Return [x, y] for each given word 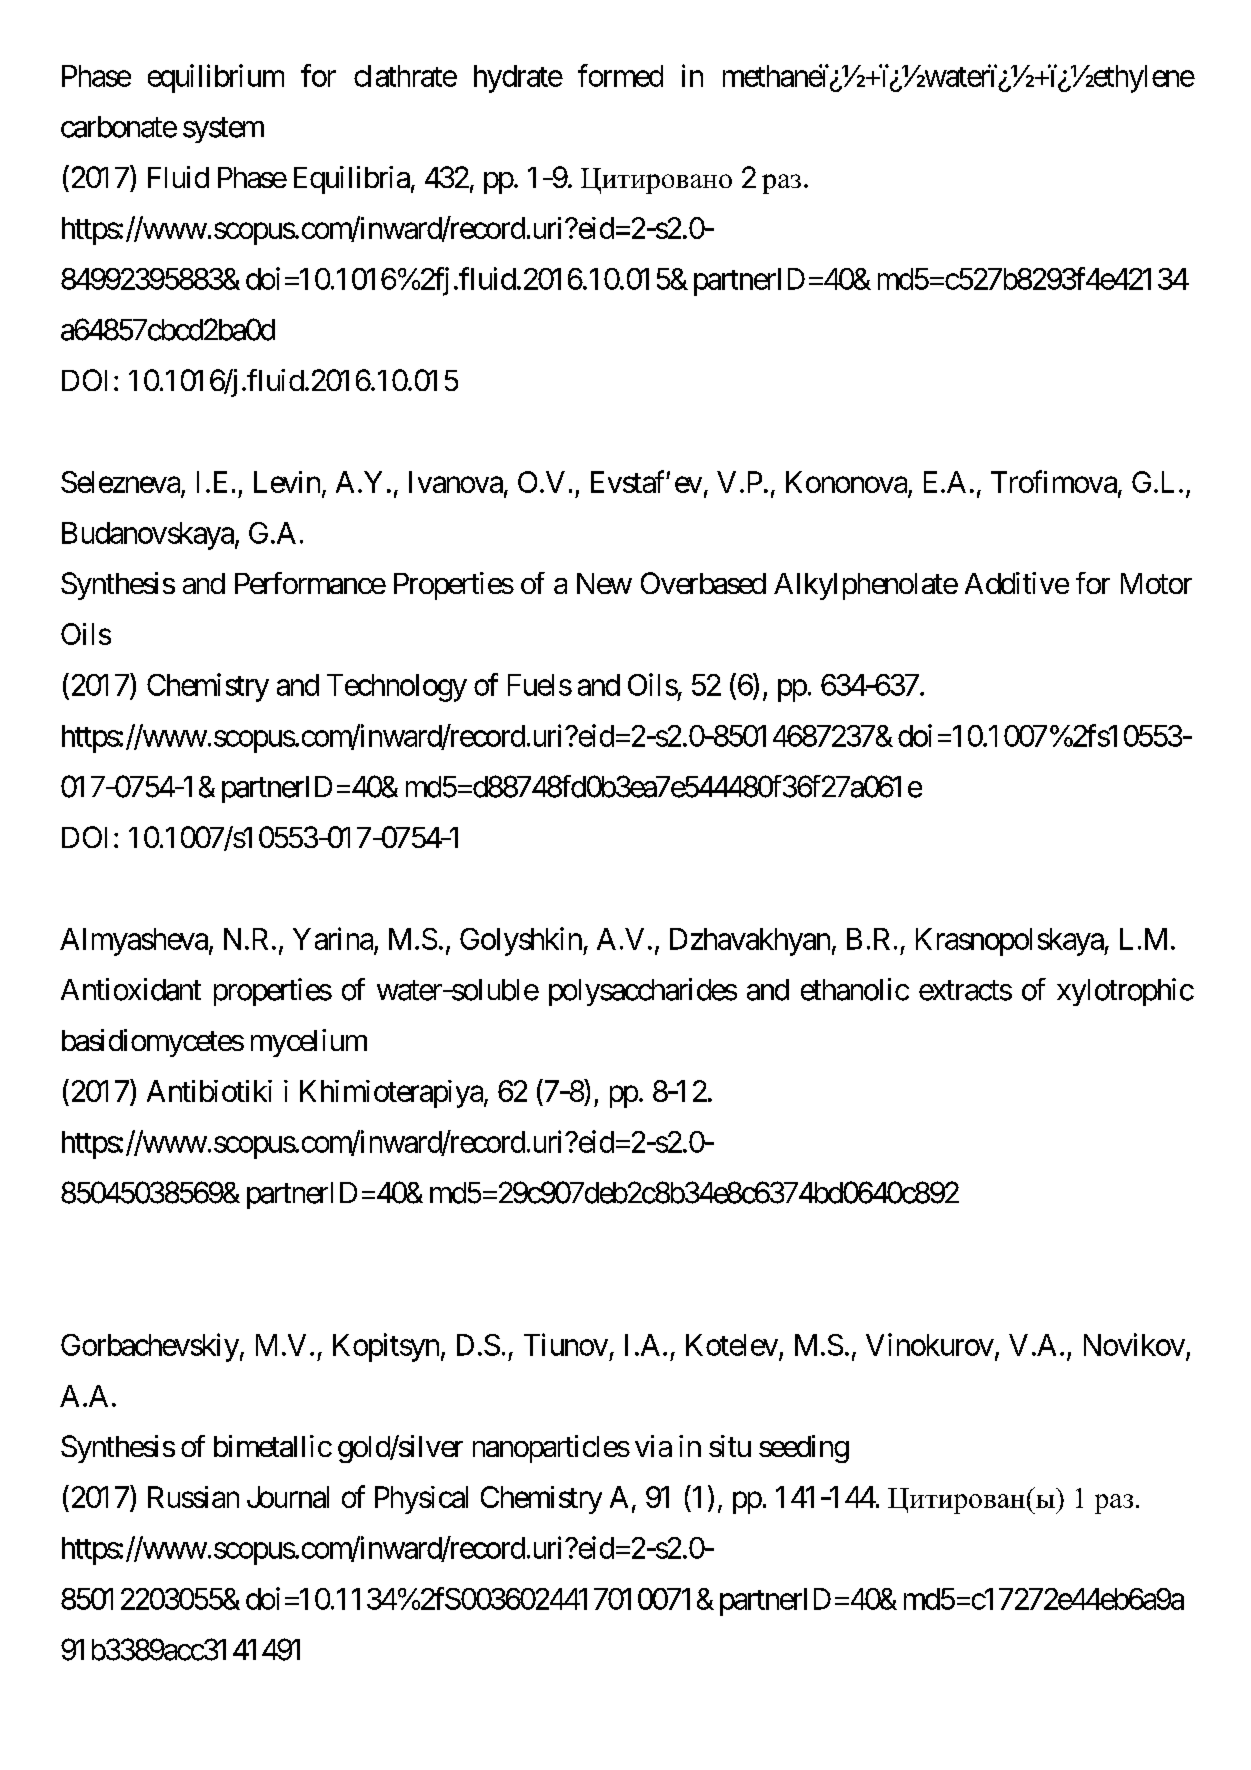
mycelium [309, 1043]
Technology [397, 688]
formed [620, 75]
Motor [1156, 583]
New [604, 583]
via [653, 1446]
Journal [288, 1497]
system [223, 130]
